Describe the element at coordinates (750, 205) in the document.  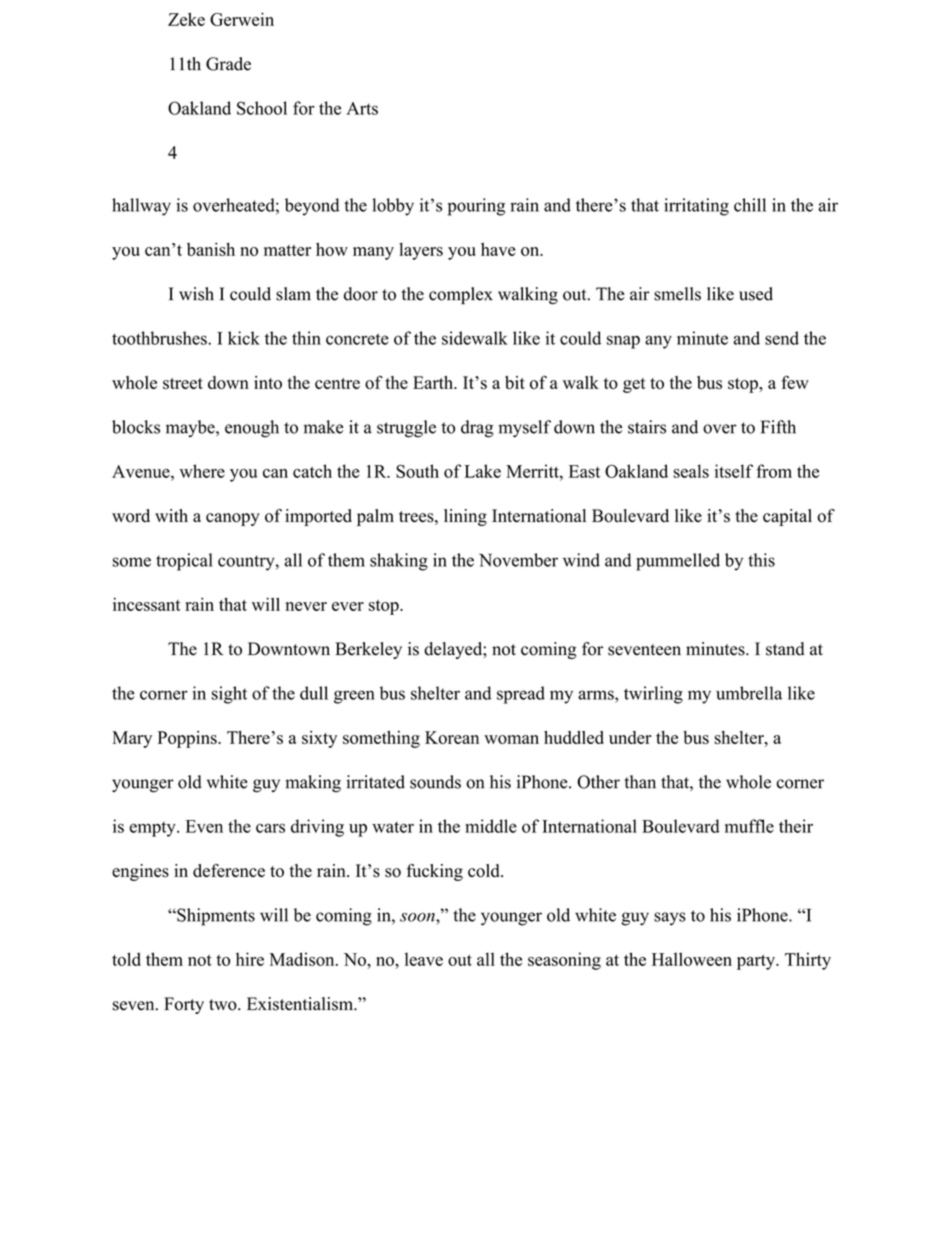
I see `chill` at that location.
